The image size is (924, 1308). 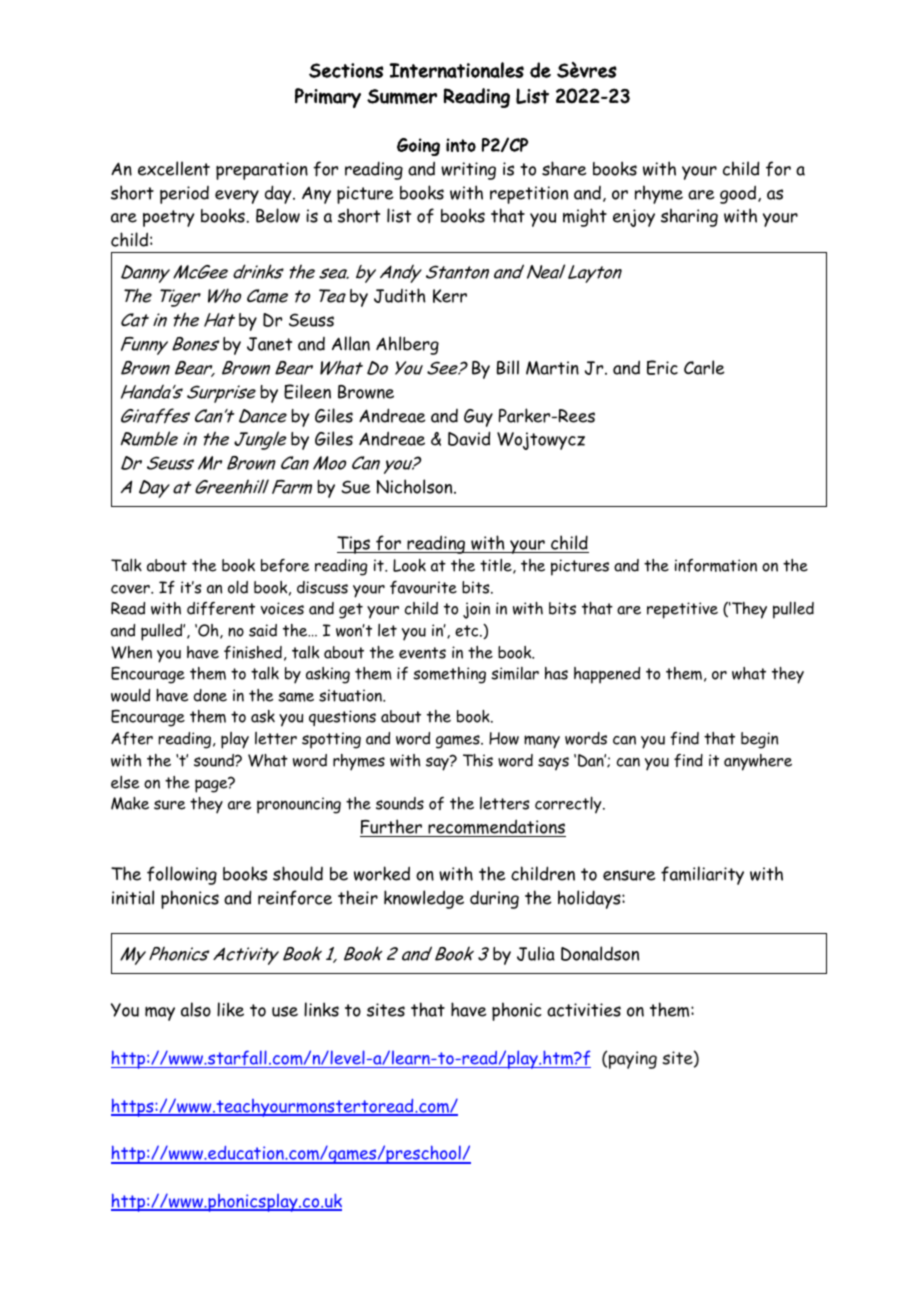 What do you see at coordinates (456, 70) in the image?
I see `Internationales` at bounding box center [456, 70].
